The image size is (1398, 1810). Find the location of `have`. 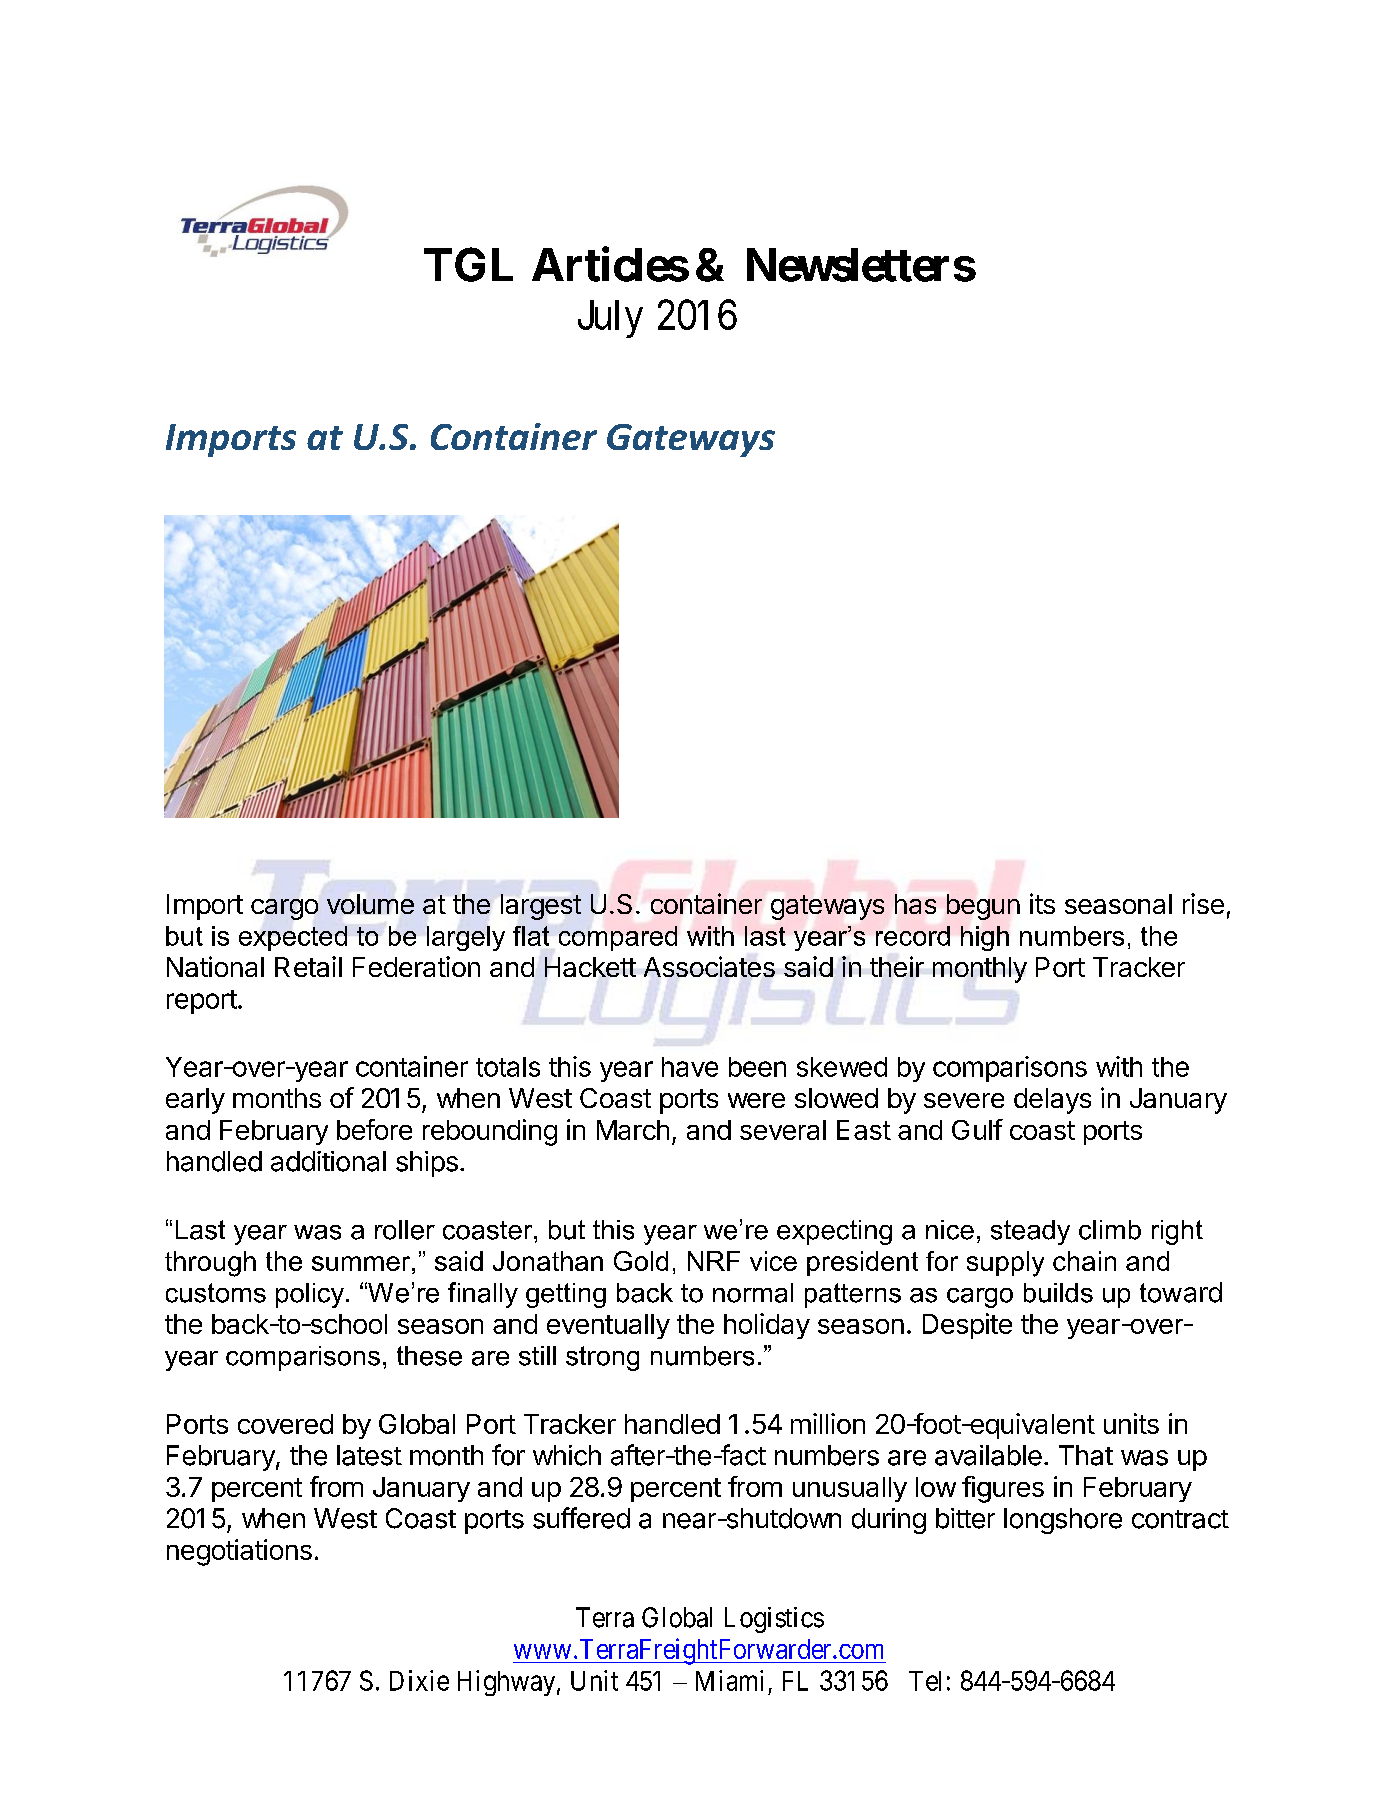

have is located at coordinates (690, 1067).
